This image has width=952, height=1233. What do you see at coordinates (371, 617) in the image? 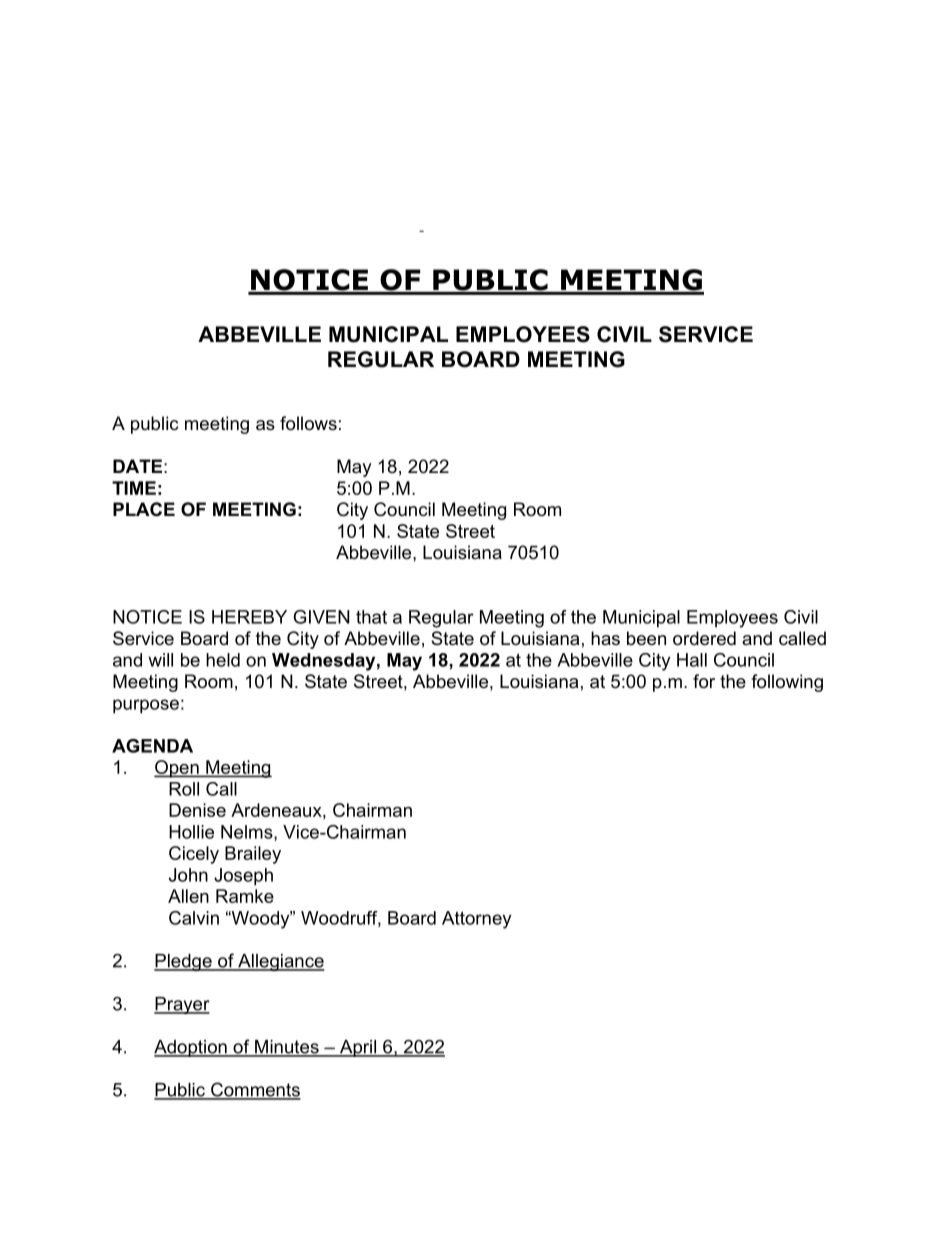
I see `that` at bounding box center [371, 617].
